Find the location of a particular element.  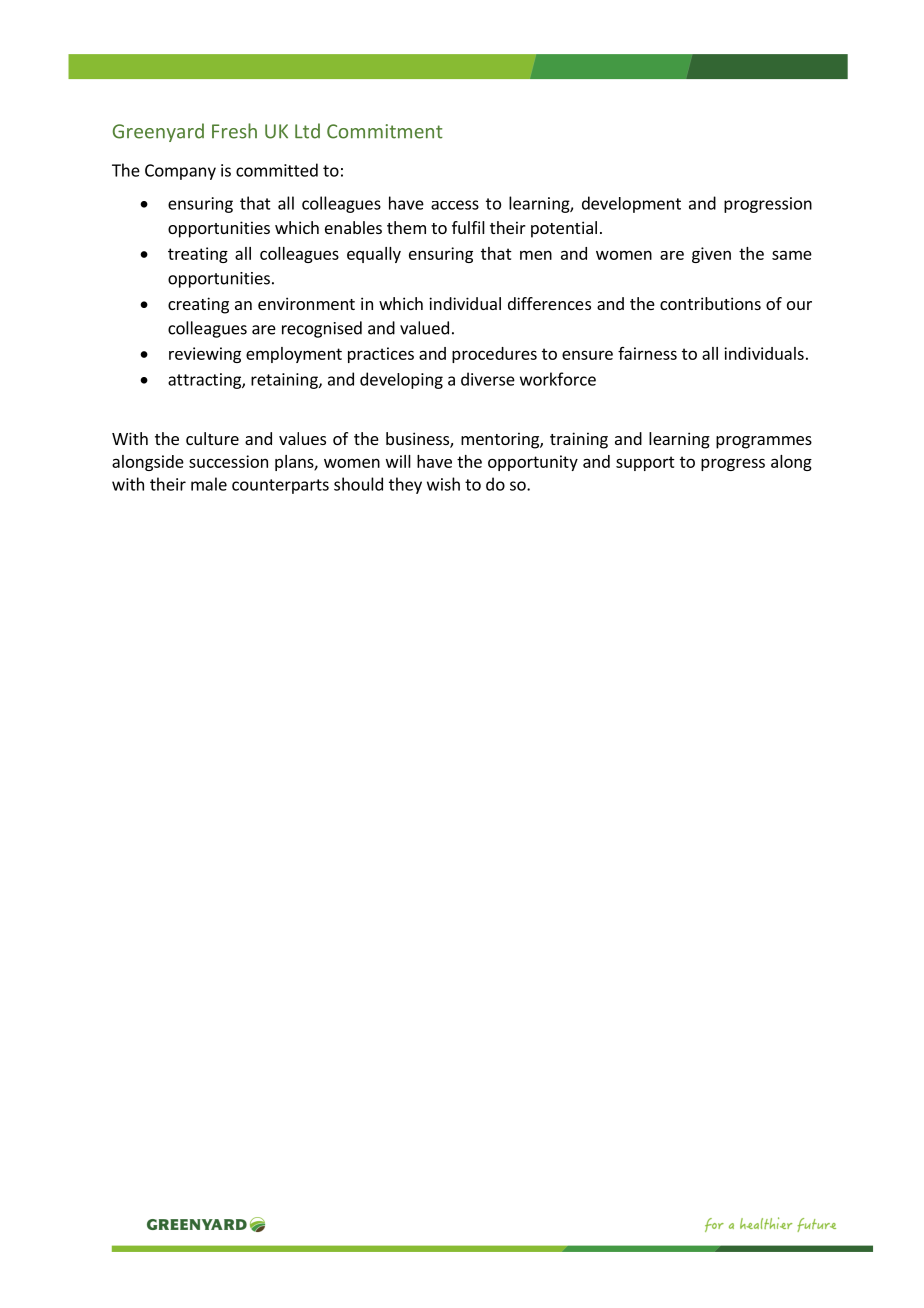

Fresh is located at coordinates (234, 131).
